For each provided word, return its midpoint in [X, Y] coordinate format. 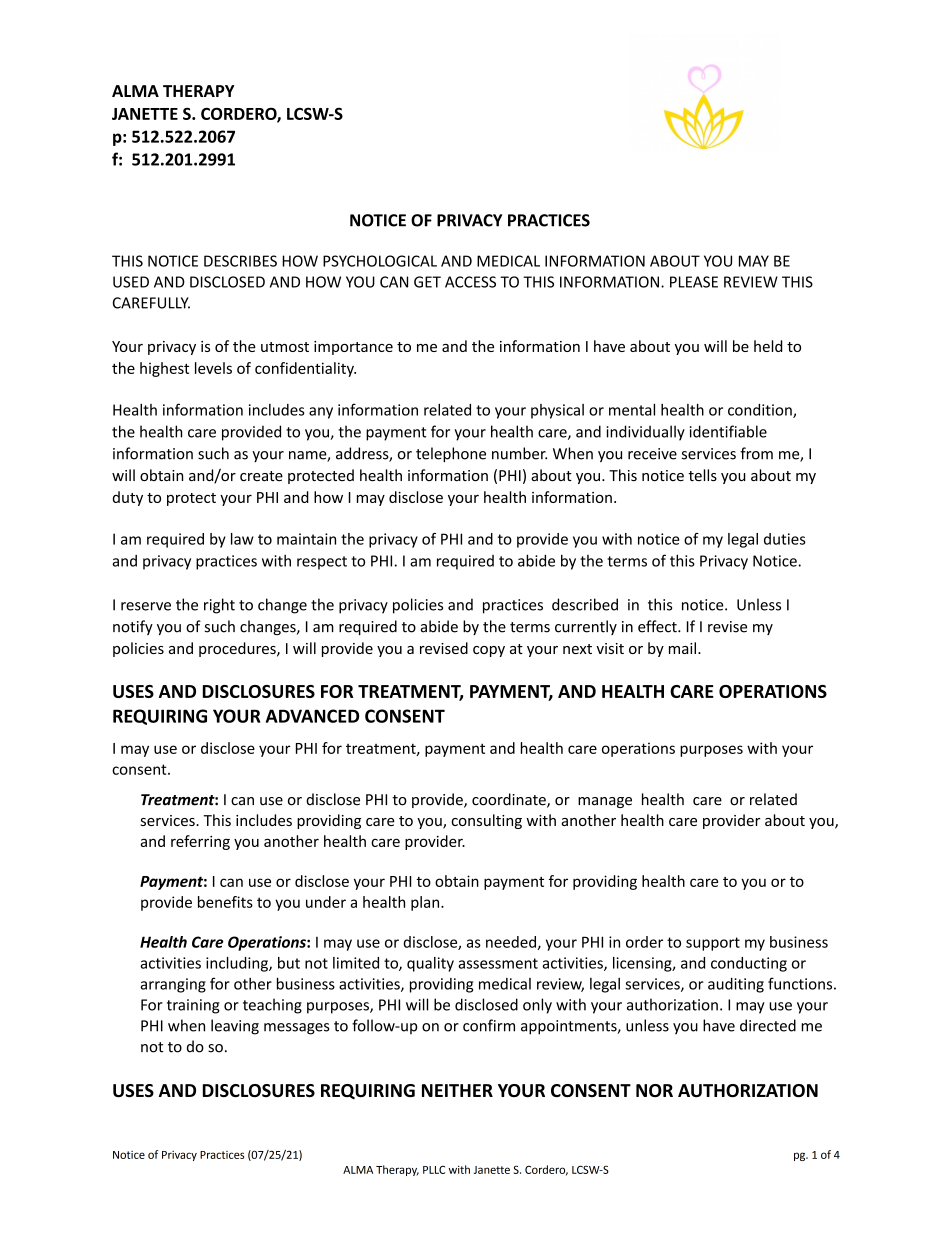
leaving [235, 1027]
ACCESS [470, 282]
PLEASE [694, 282]
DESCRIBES [240, 261]
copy [489, 651]
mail [682, 648]
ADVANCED [312, 716]
